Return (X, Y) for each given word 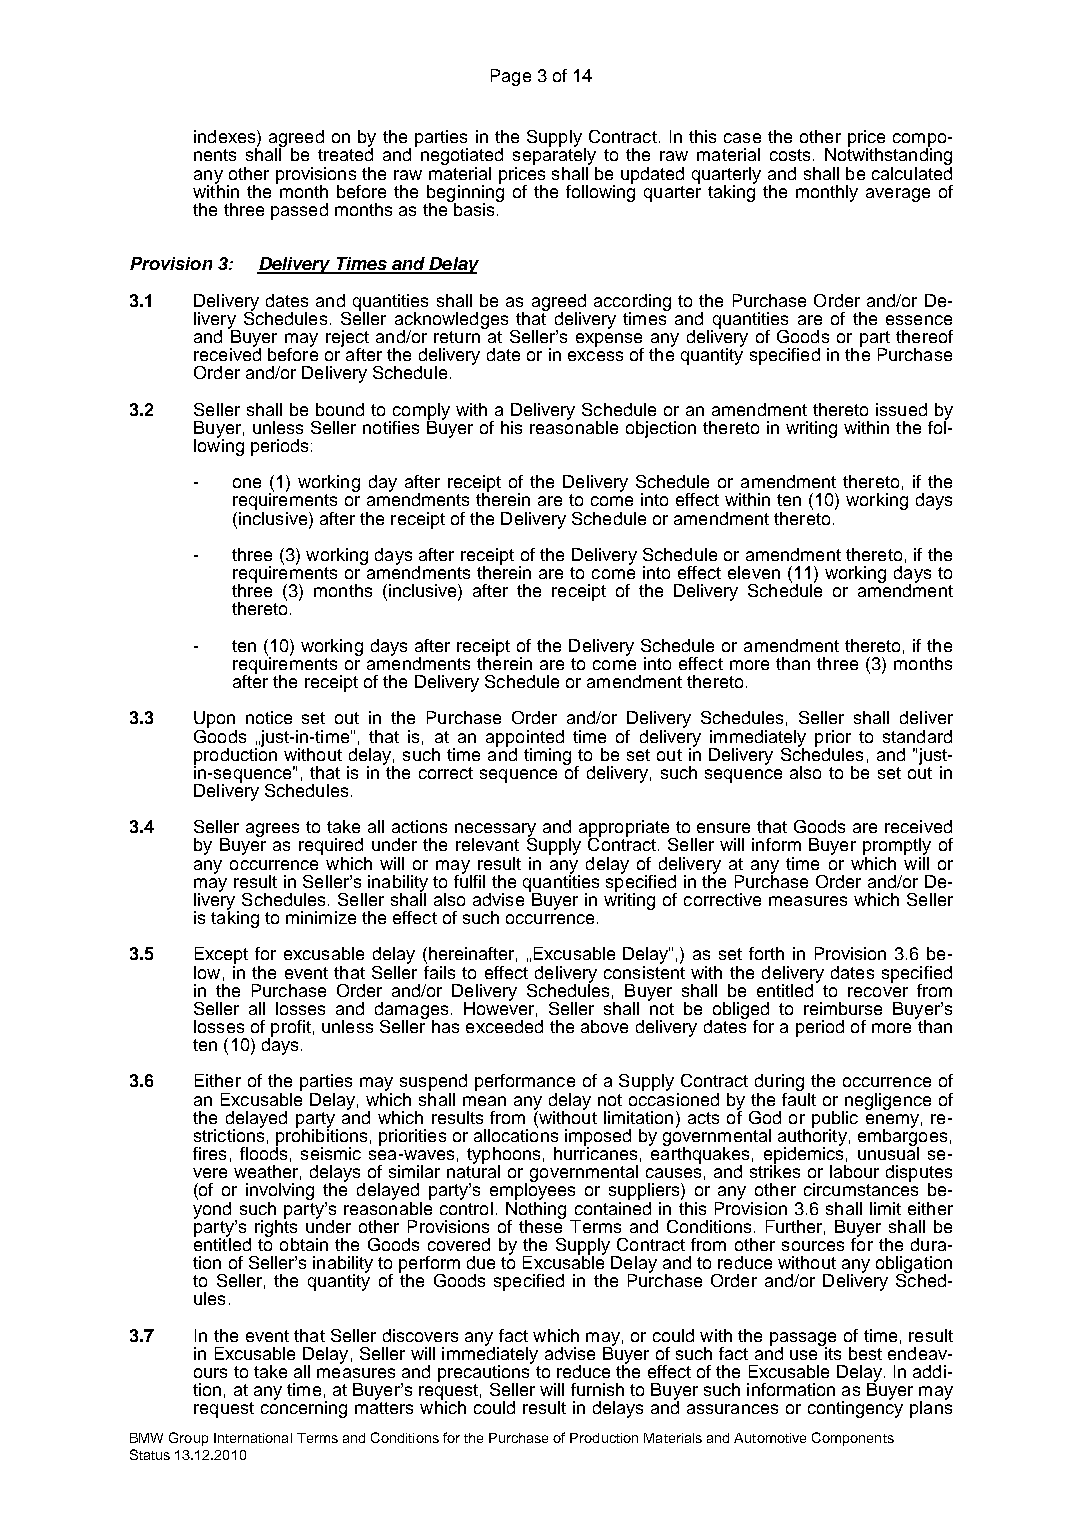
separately (555, 157)
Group (188, 1439)
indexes (226, 138)
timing (547, 756)
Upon (215, 721)
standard (917, 736)
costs (790, 155)
